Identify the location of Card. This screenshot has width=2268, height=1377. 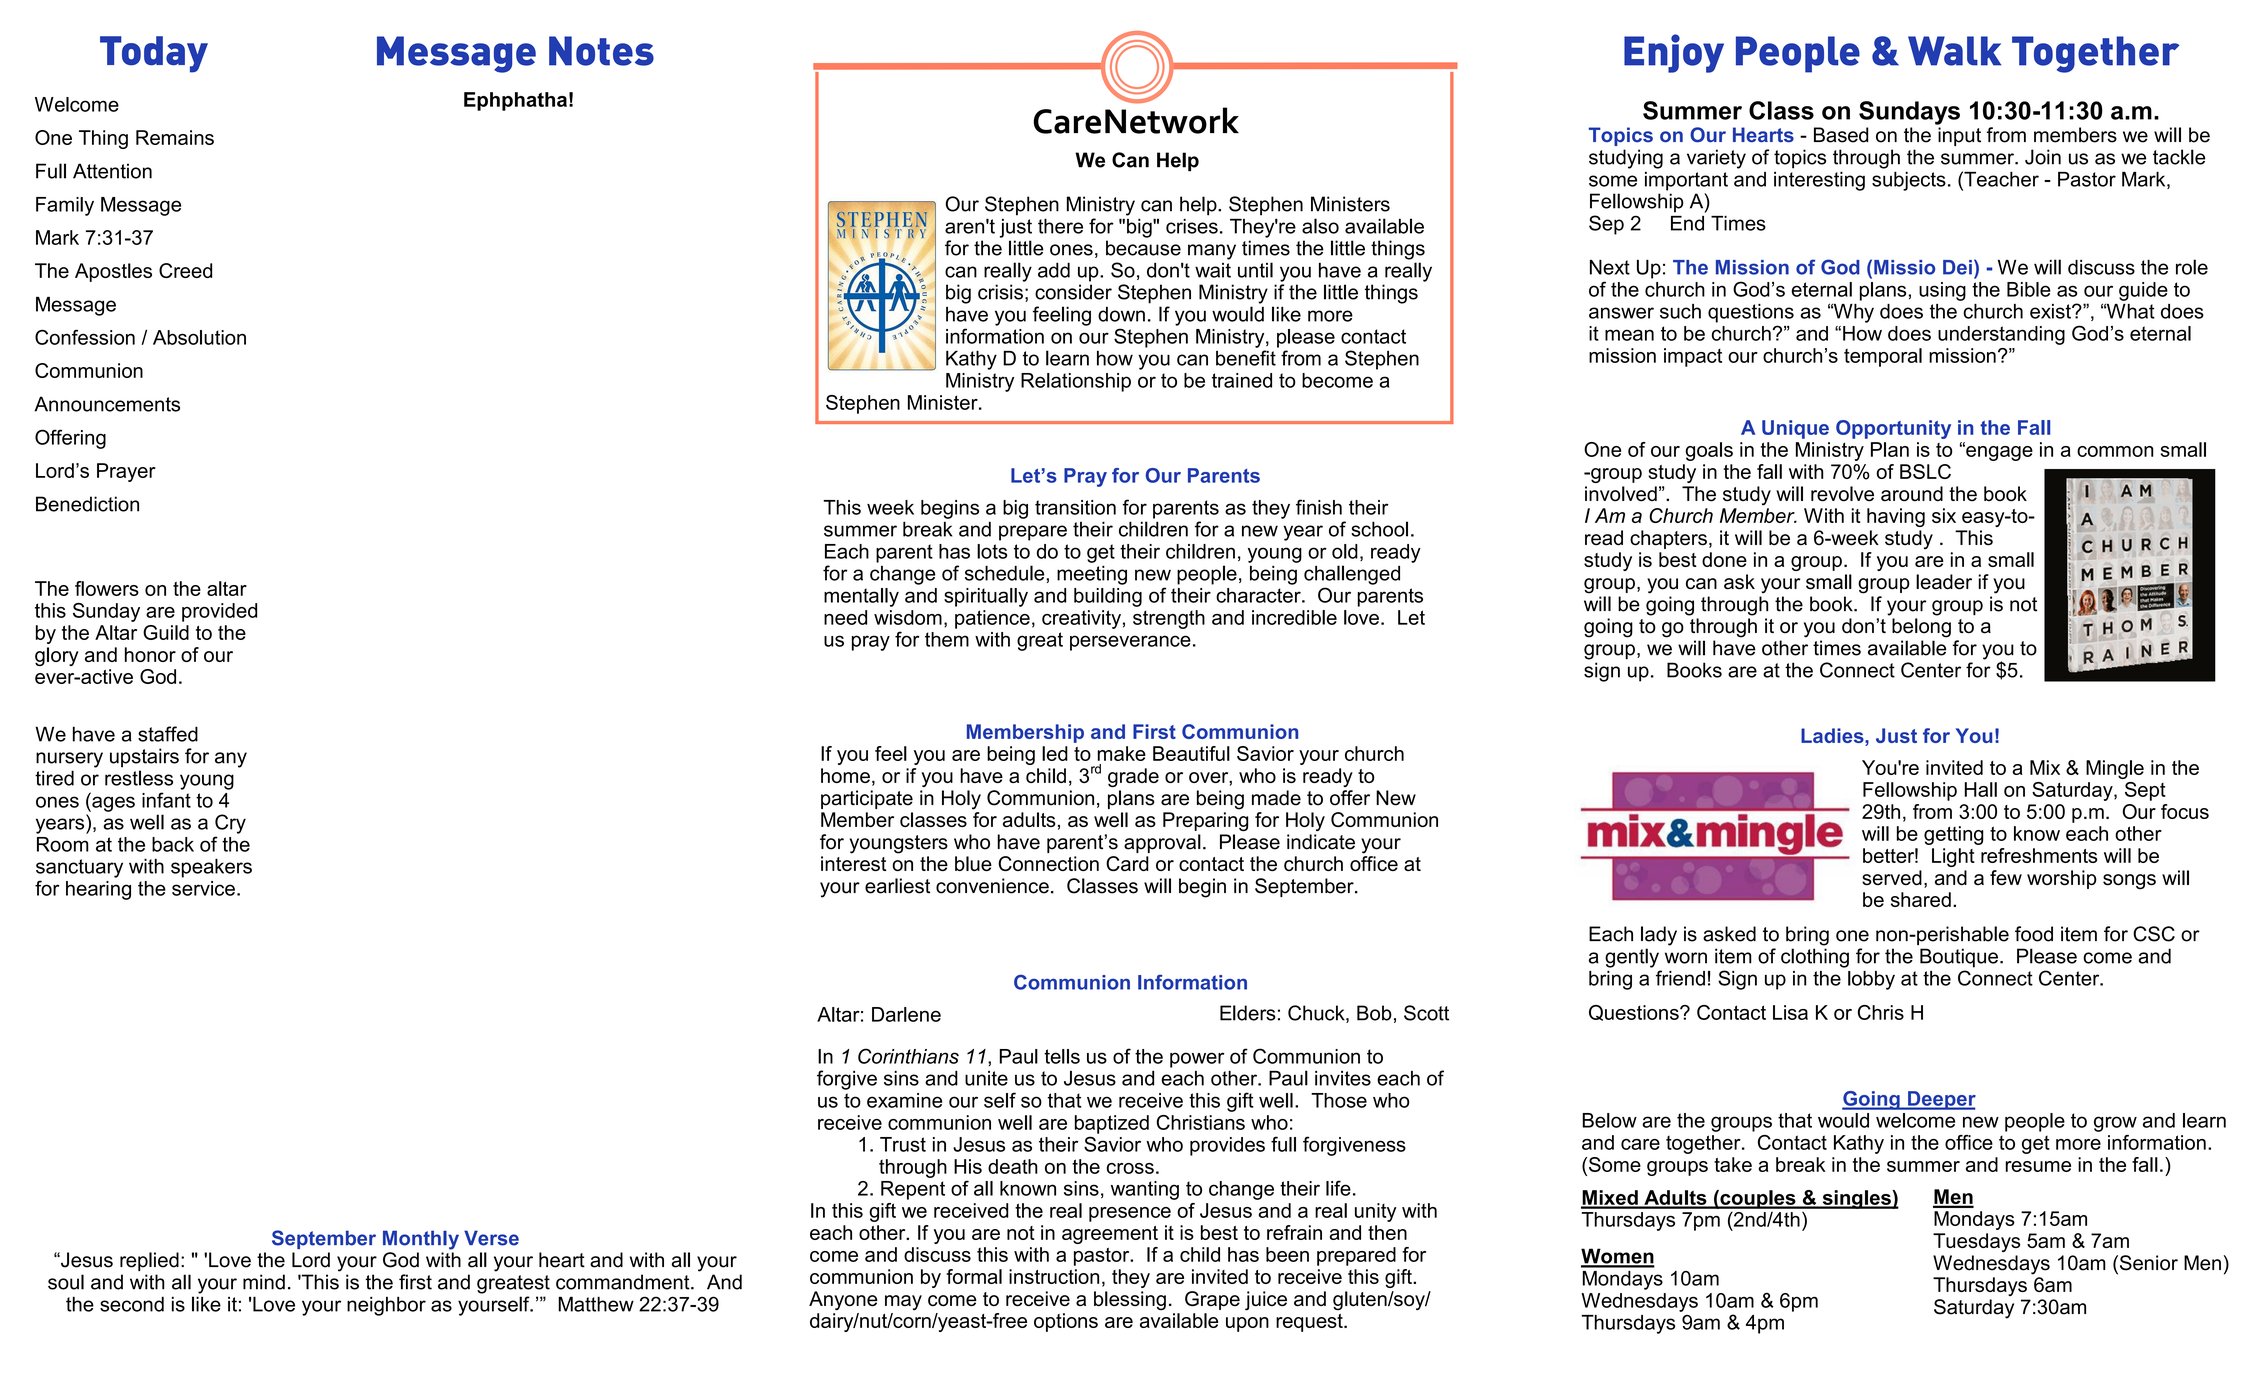
(1127, 863).
